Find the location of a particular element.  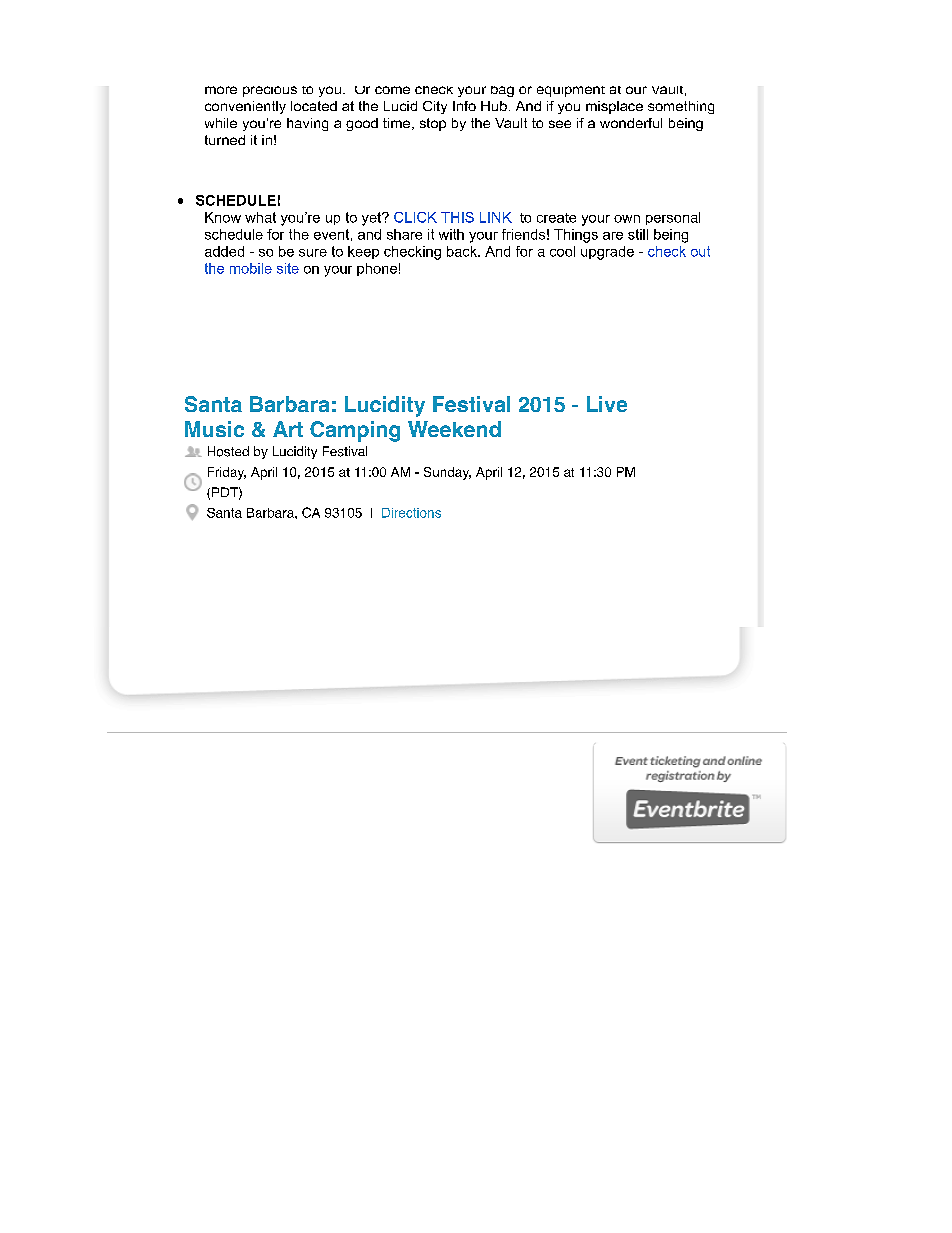

phone is located at coordinates (377, 269).
